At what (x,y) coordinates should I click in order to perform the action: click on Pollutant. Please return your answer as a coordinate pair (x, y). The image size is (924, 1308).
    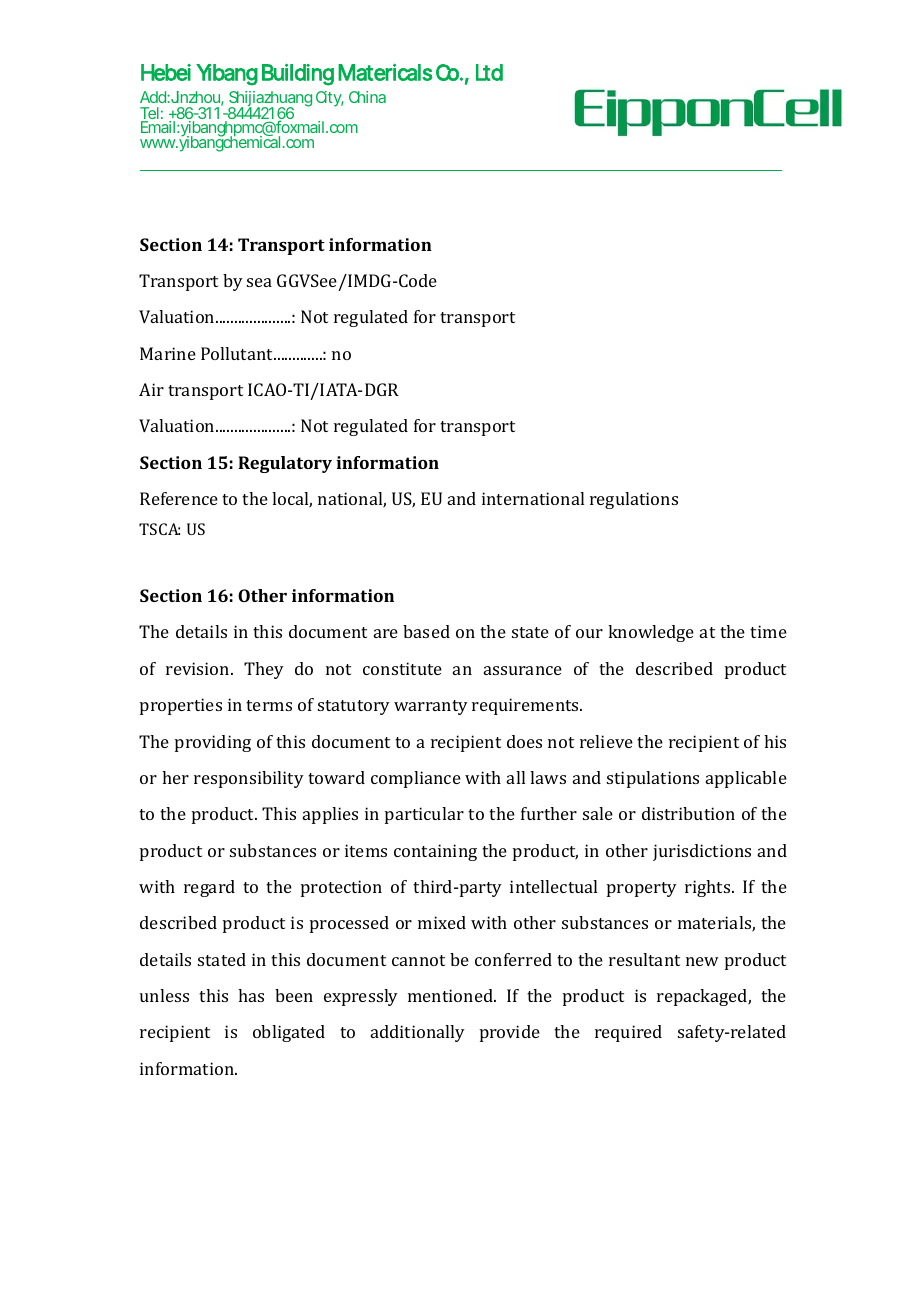
    Looking at the image, I should click on (238, 353).
